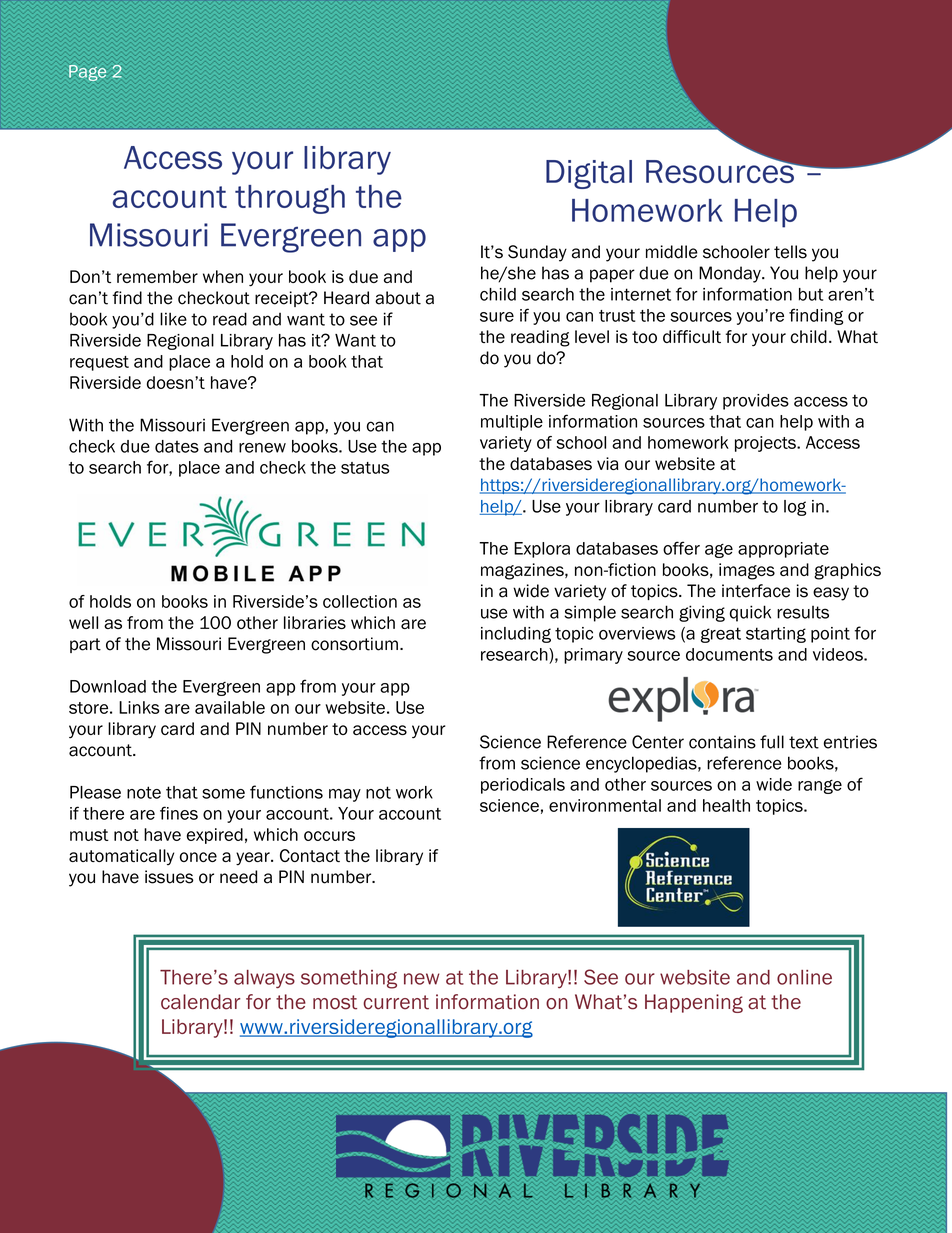 This page has width=952, height=1233. I want to click on current, so click(396, 1002).
